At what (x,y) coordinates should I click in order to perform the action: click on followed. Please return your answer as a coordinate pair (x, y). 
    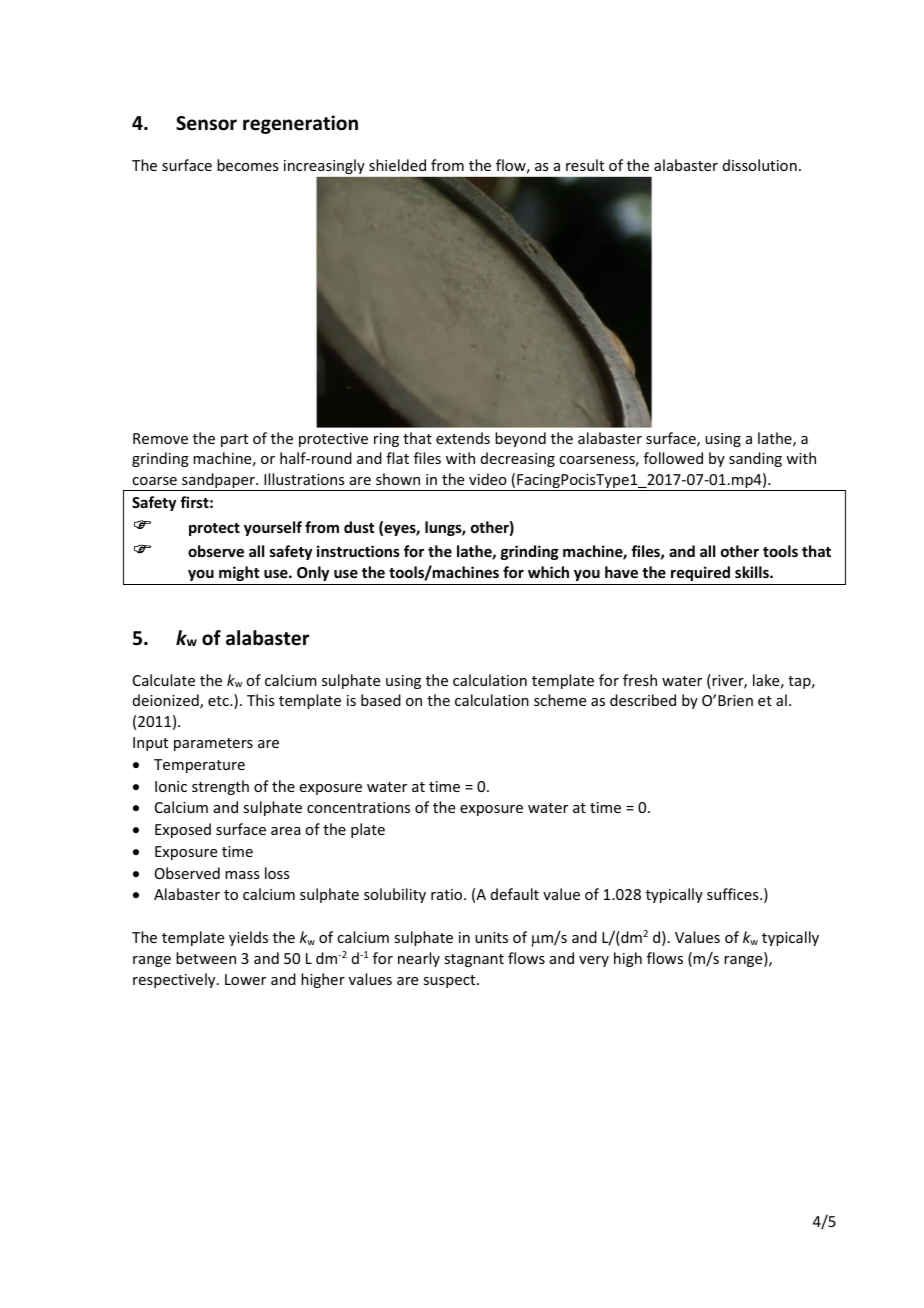
    Looking at the image, I should click on (673, 458).
